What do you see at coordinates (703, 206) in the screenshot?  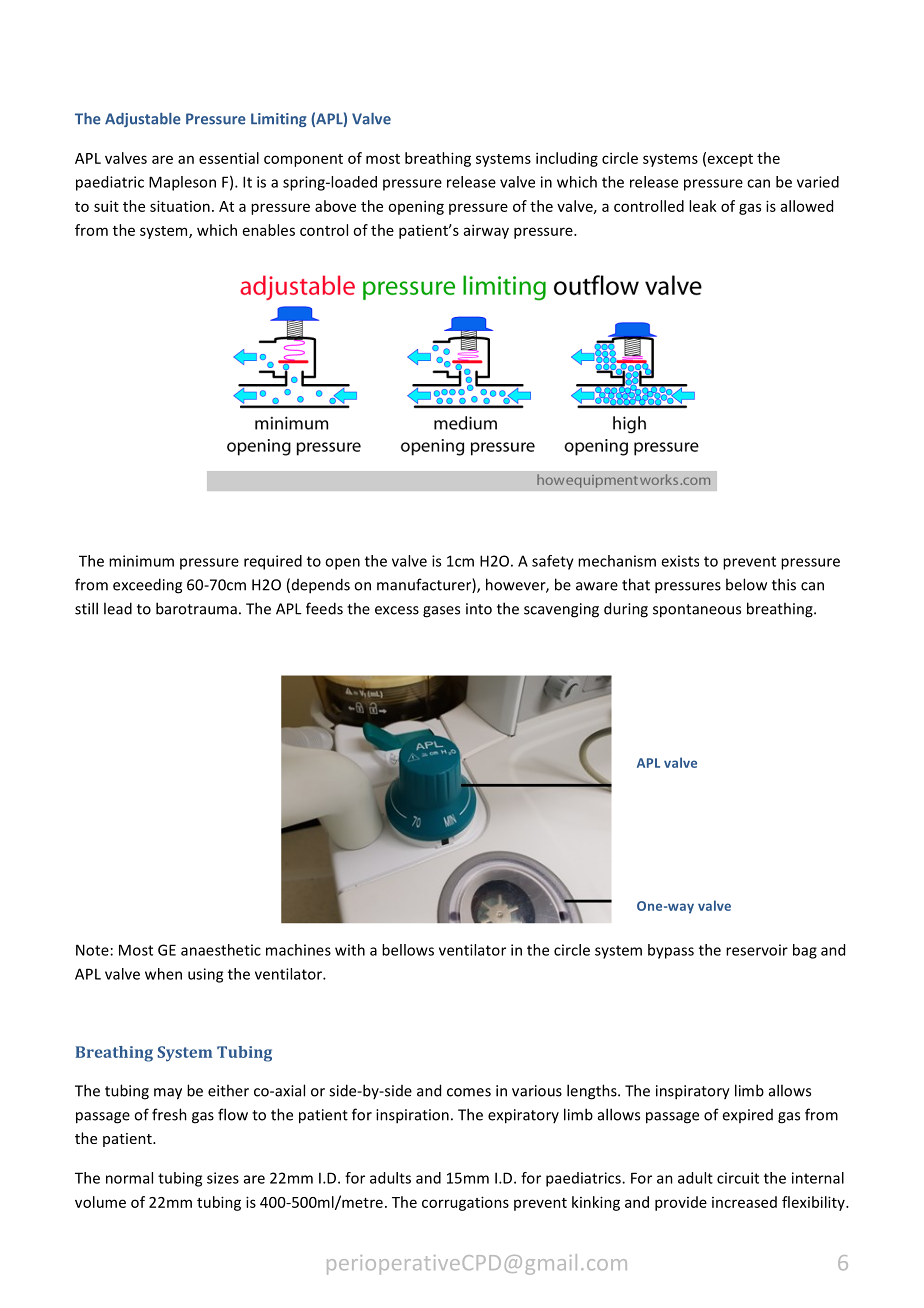 I see `leak` at bounding box center [703, 206].
